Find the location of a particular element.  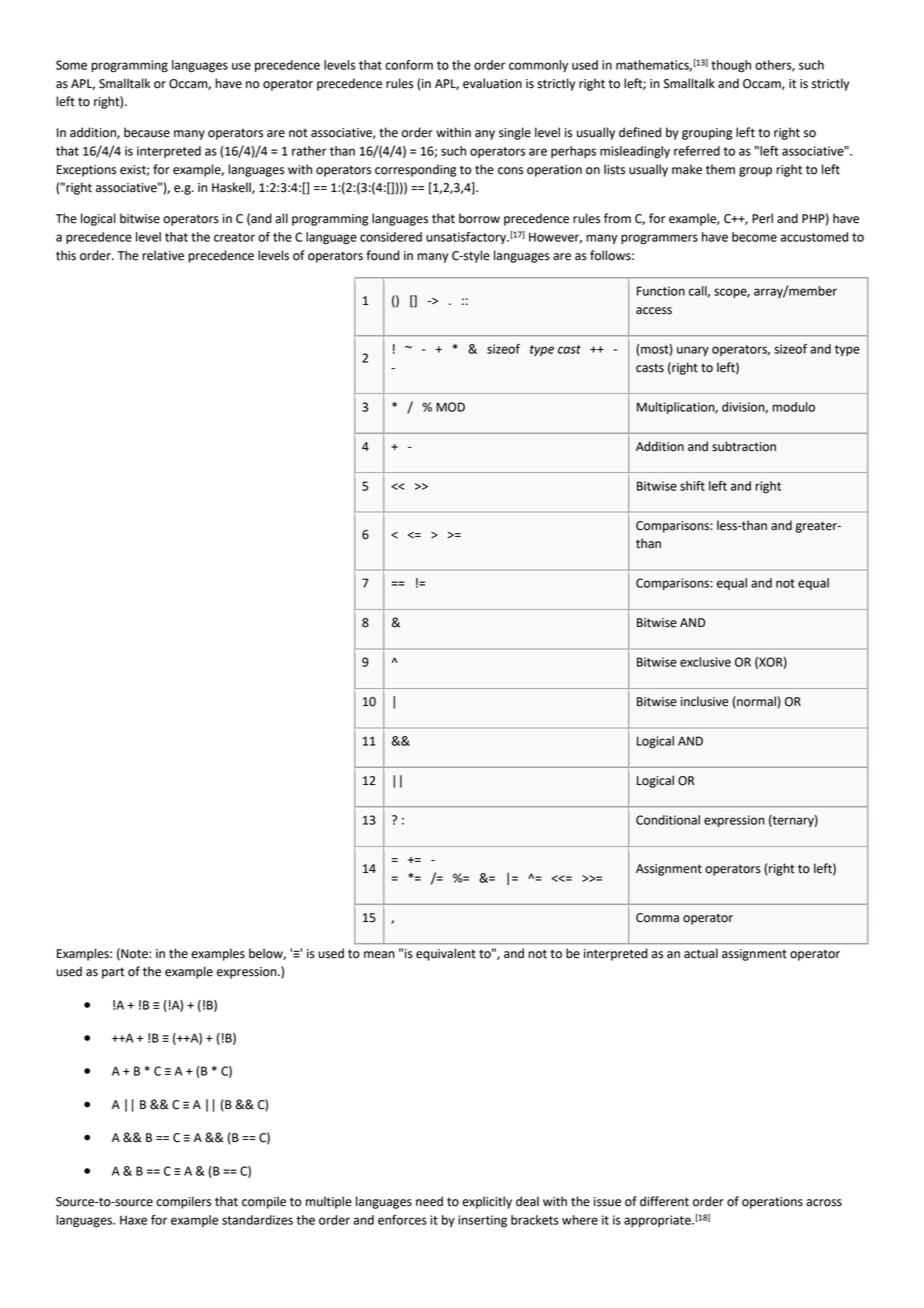

actual is located at coordinates (701, 953).
